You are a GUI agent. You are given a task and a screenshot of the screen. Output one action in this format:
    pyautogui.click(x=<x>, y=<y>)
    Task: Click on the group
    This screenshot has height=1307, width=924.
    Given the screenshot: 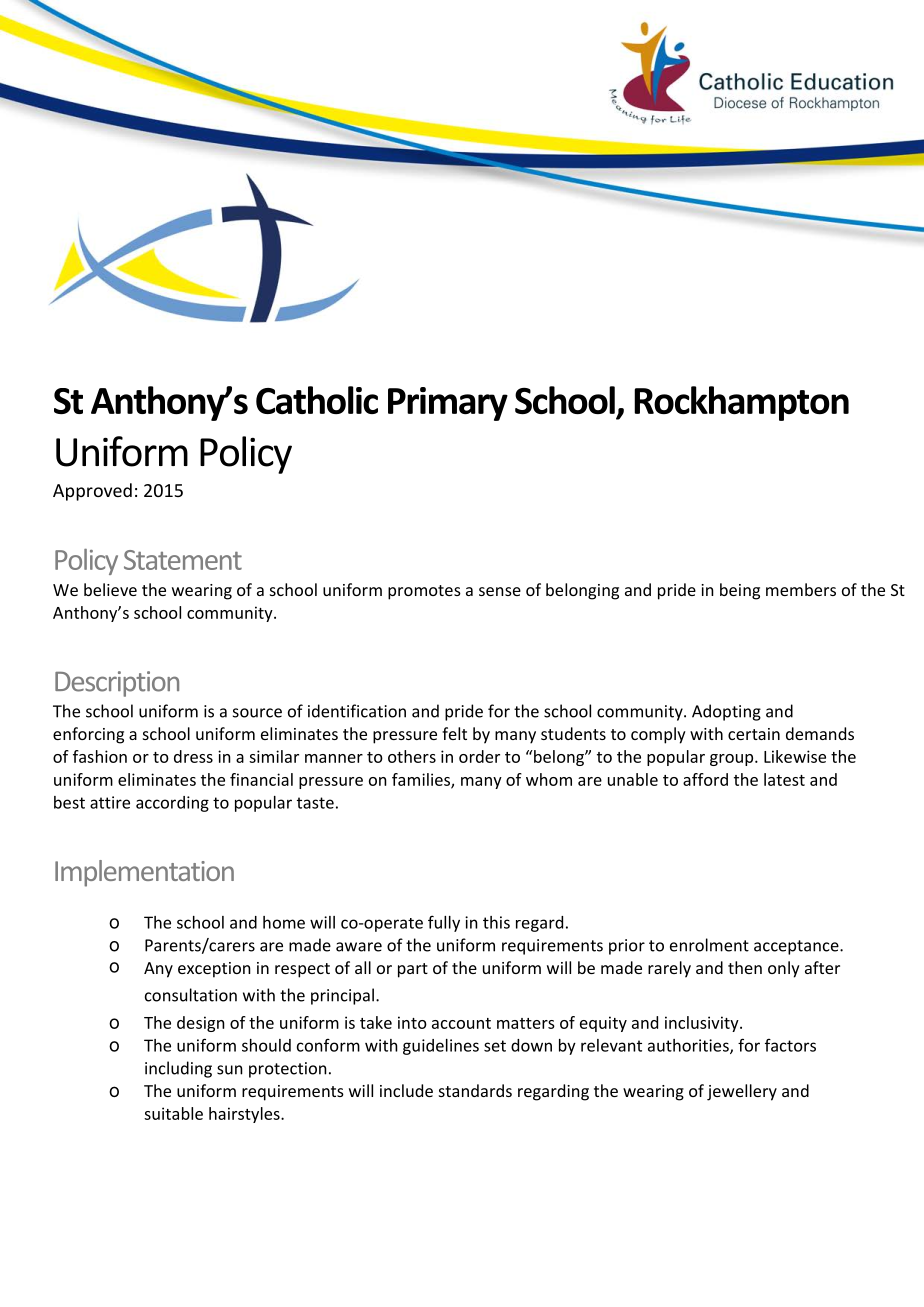 What is the action you would take?
    pyautogui.click(x=733, y=760)
